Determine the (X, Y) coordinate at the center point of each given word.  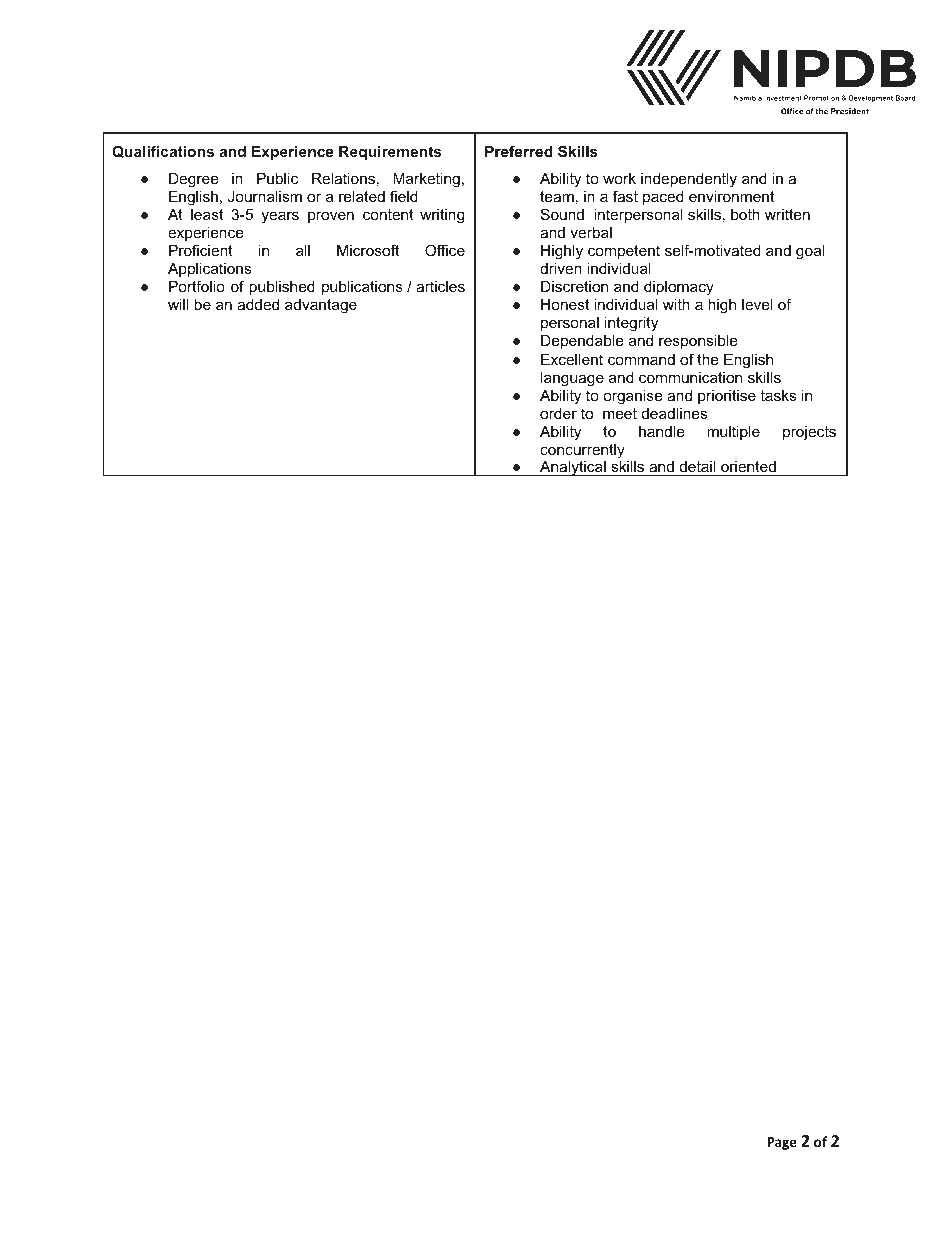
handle (662, 431)
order (558, 413)
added (258, 304)
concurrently (582, 451)
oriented (748, 468)
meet (620, 413)
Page (782, 1143)
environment (731, 196)
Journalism (265, 196)
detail (697, 468)
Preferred (519, 151)
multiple (733, 433)
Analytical (573, 468)
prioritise (727, 397)
